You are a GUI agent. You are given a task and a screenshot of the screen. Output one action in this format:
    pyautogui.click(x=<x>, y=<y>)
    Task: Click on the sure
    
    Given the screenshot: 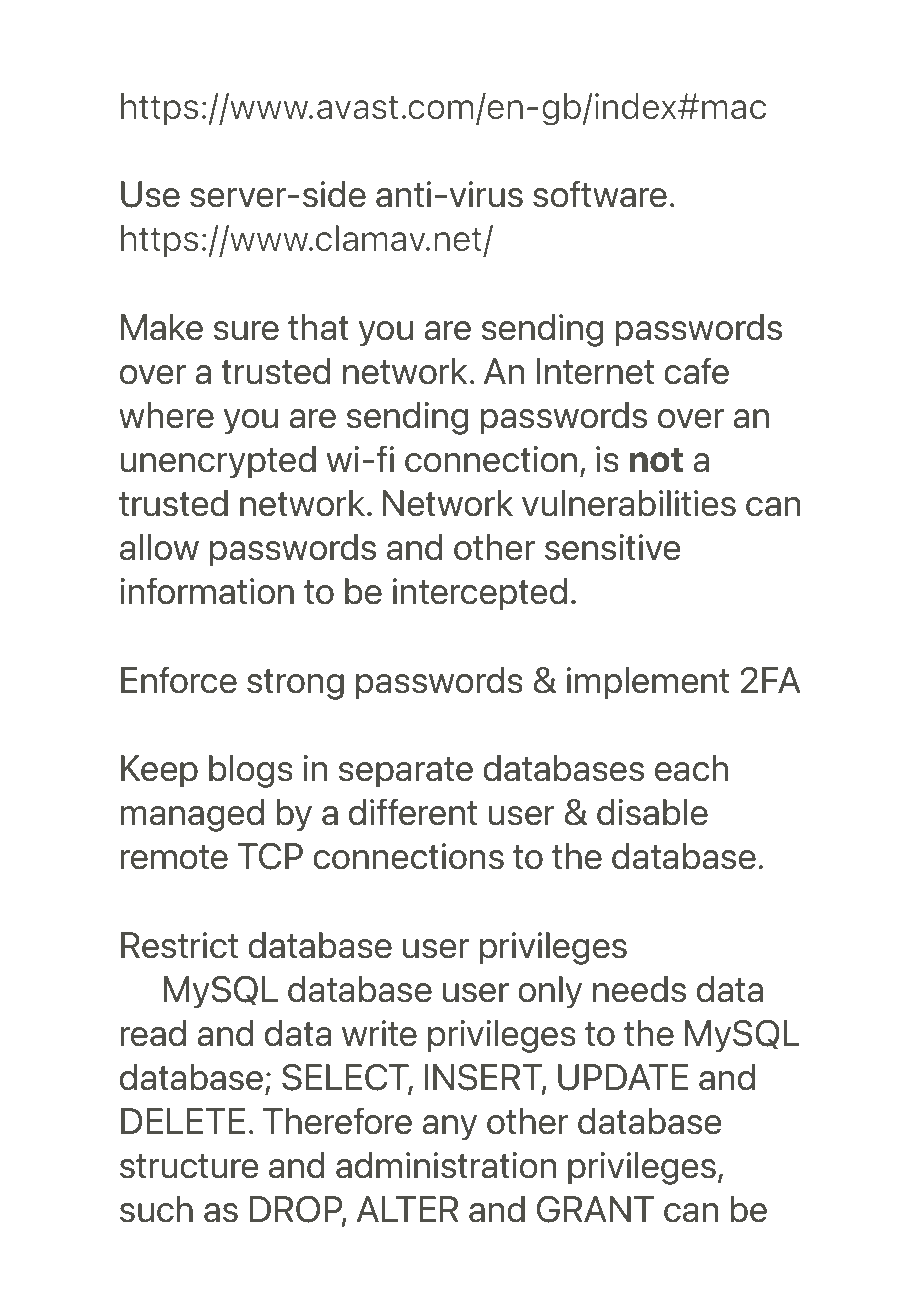 What is the action you would take?
    pyautogui.click(x=246, y=331)
